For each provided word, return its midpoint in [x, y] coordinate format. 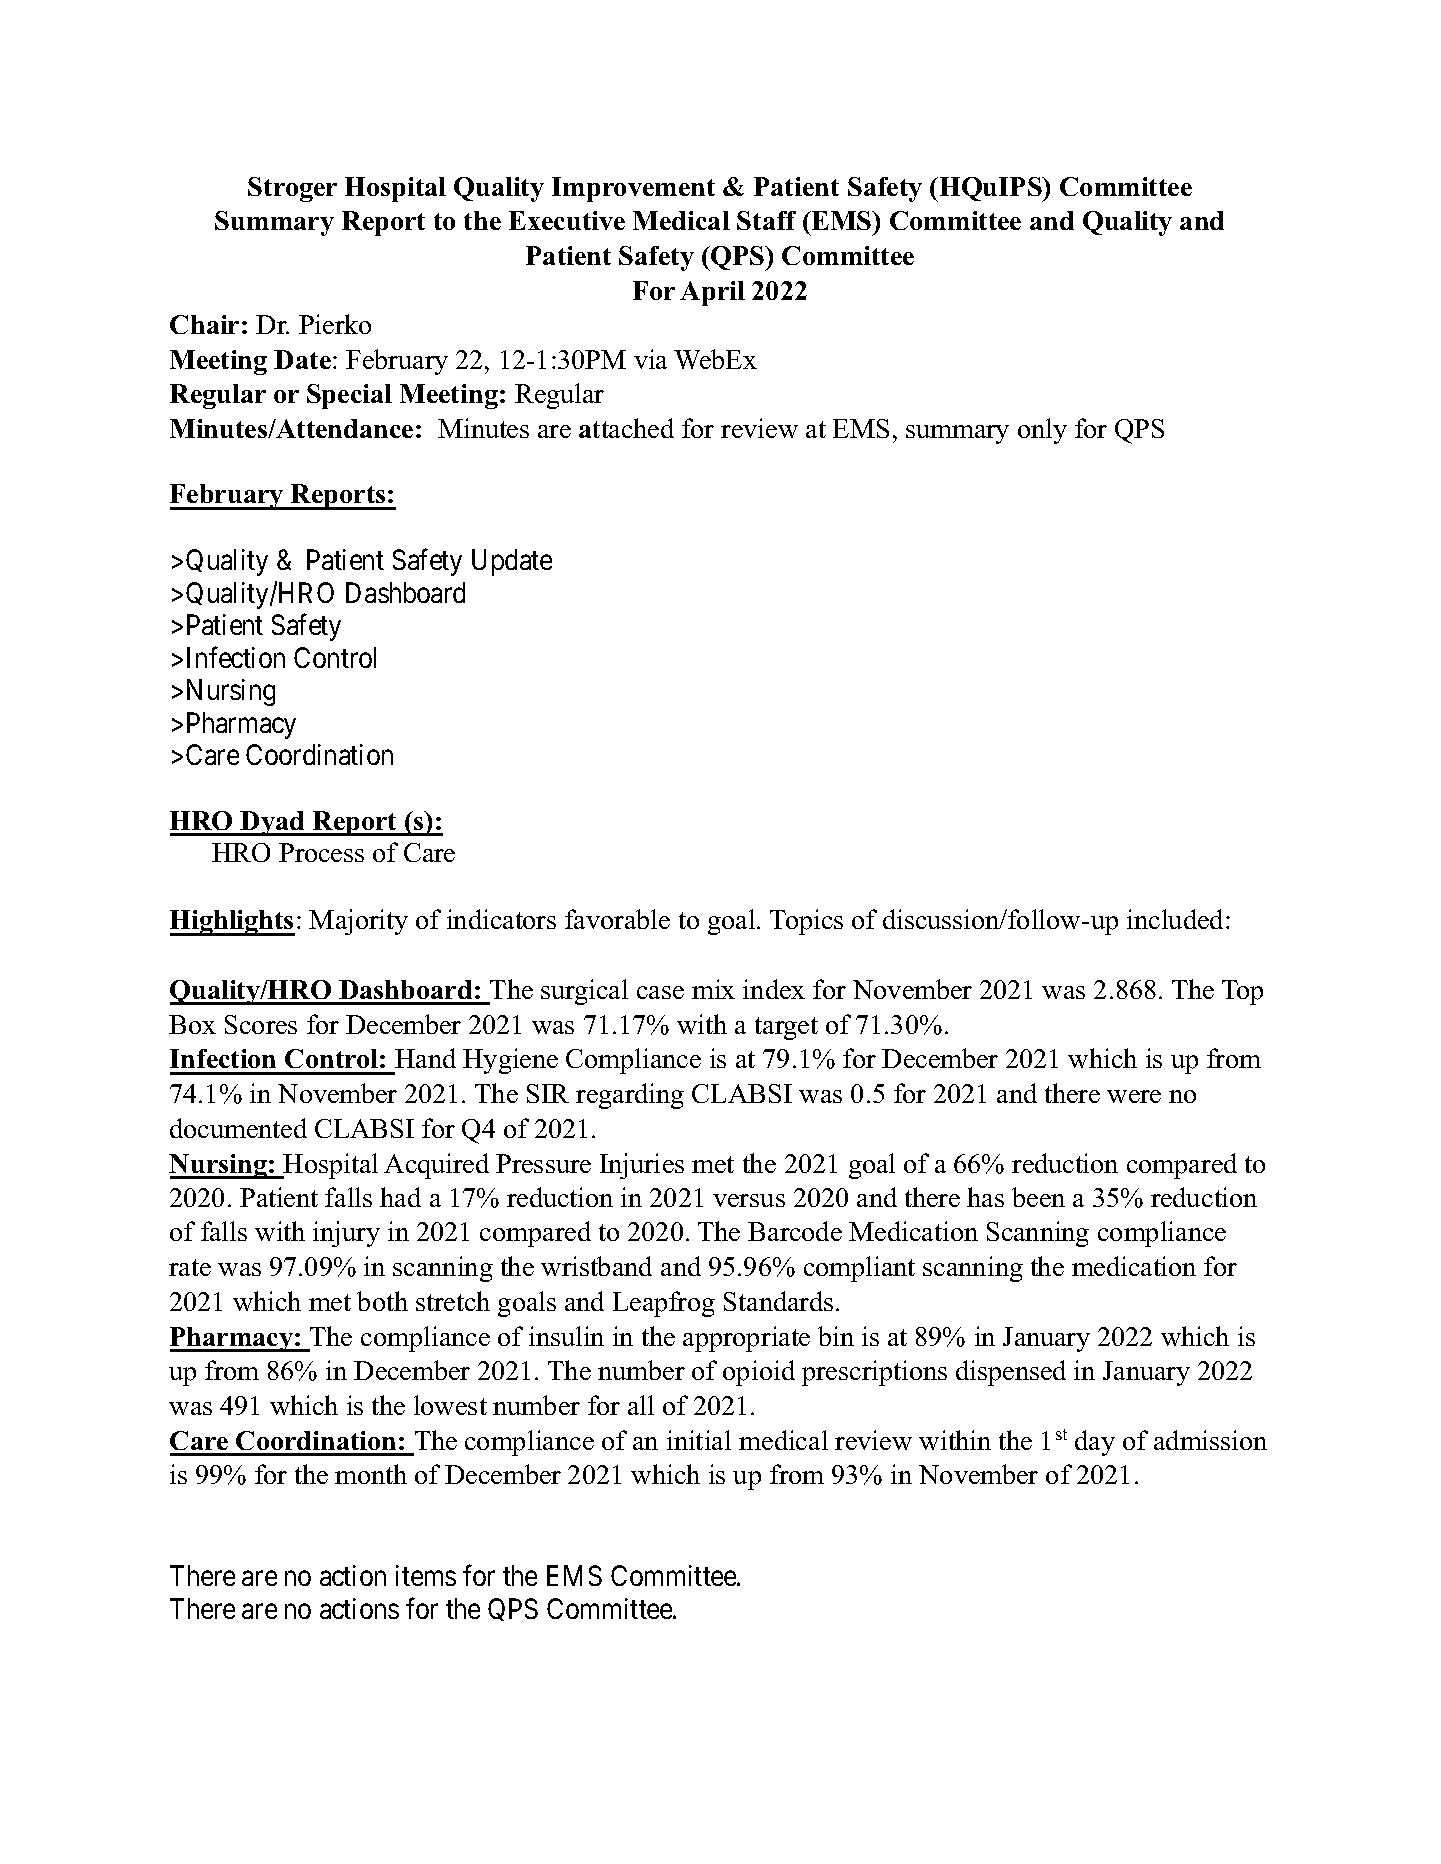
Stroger [292, 189]
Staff [766, 220]
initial [699, 1440]
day [1095, 1443]
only [1042, 431]
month [371, 1474]
